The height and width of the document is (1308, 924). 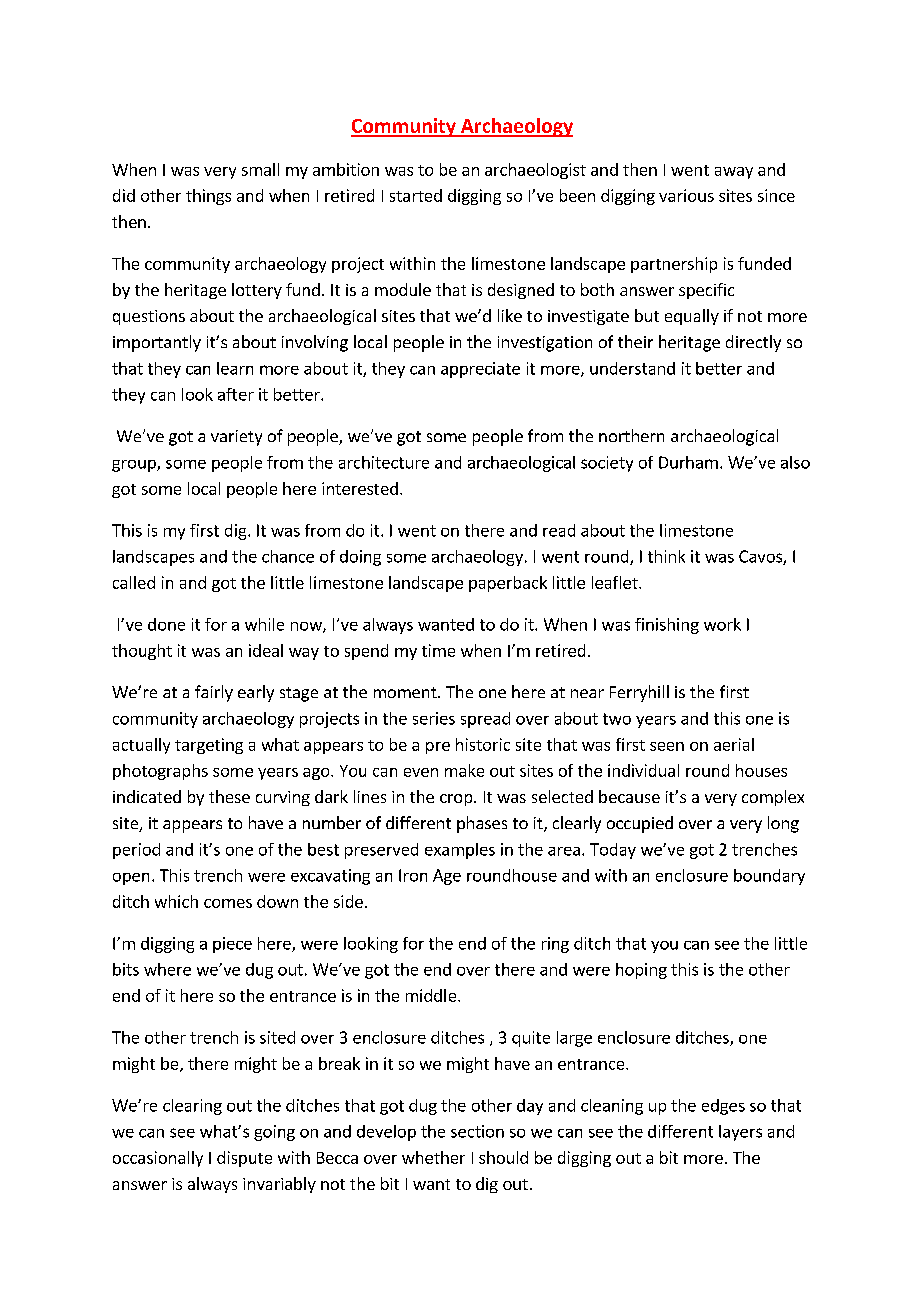 I want to click on things, so click(x=208, y=197).
